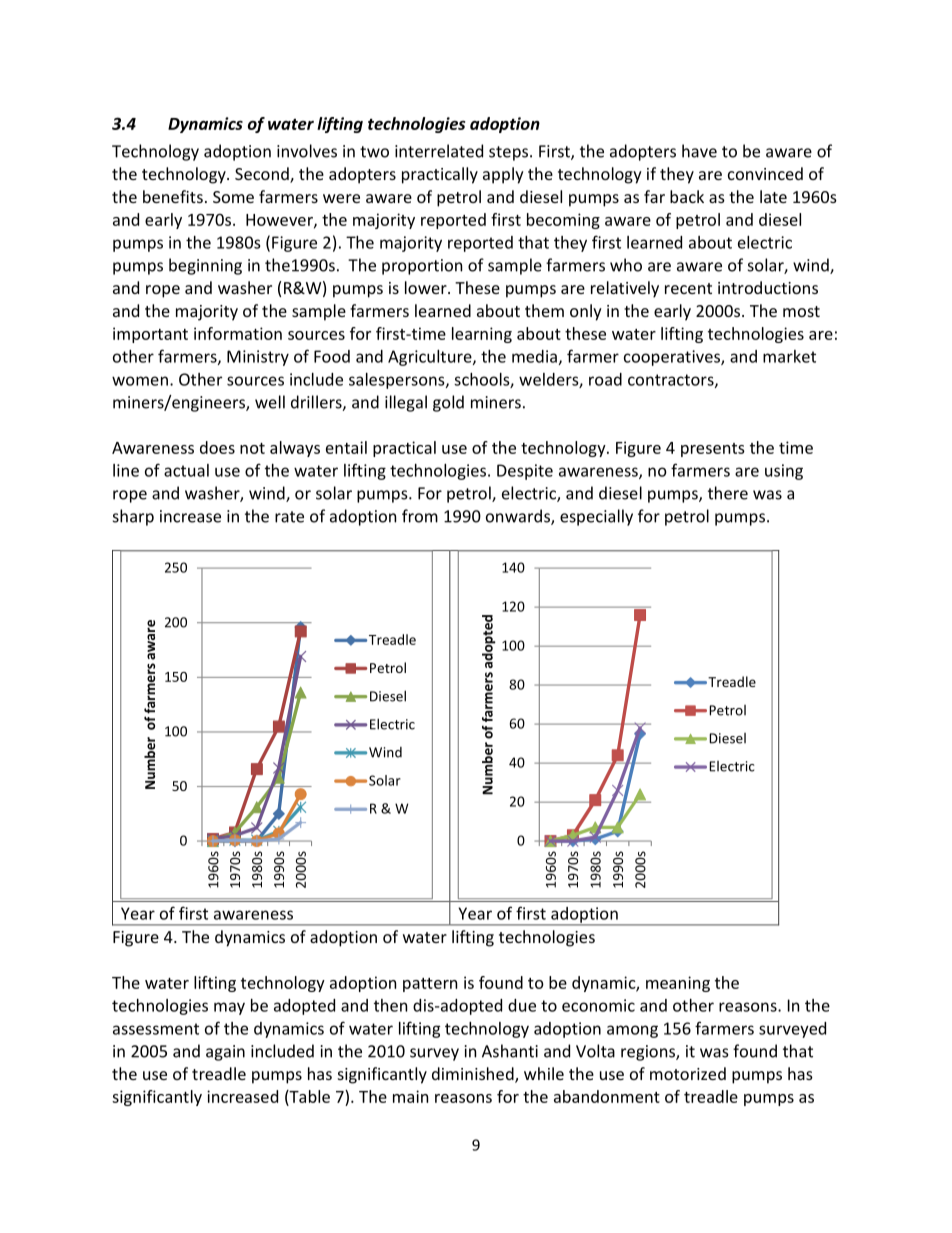 The height and width of the screenshot is (1233, 952). Describe the element at coordinates (503, 175) in the screenshot. I see `apply` at that location.
